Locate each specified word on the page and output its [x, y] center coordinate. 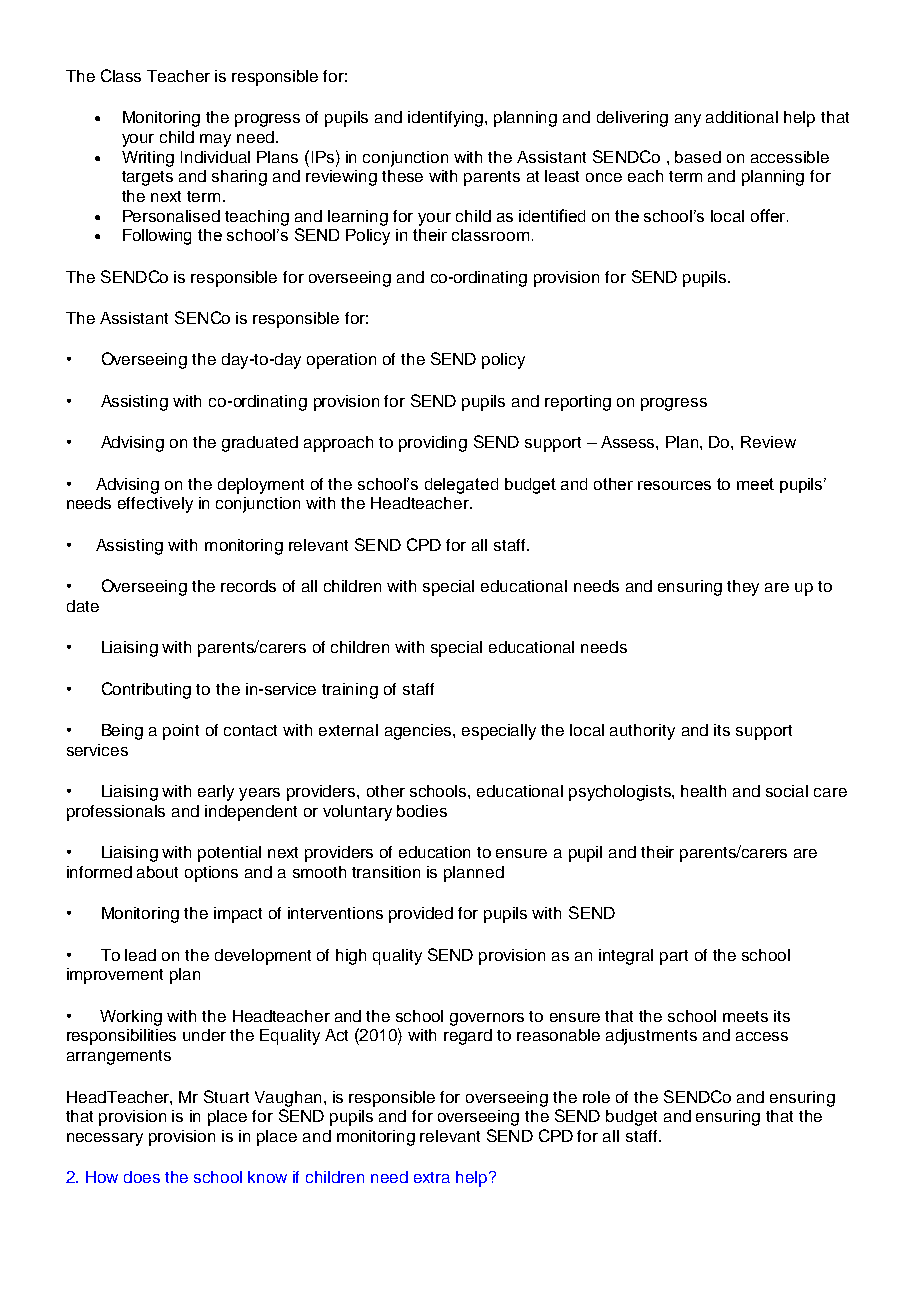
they [743, 588]
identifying [447, 119]
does [142, 1177]
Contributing [146, 690]
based [698, 157]
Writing [148, 159]
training [350, 691]
